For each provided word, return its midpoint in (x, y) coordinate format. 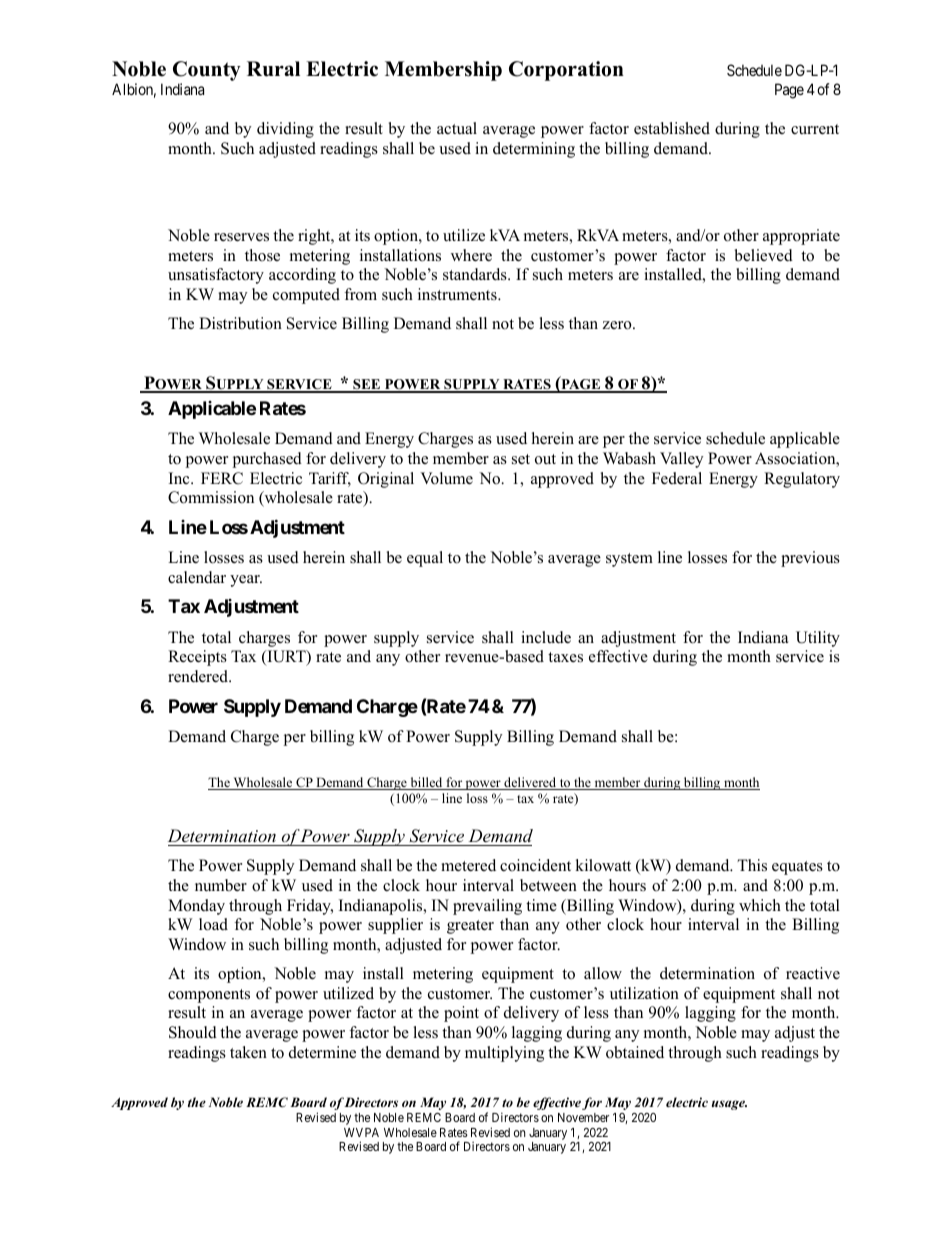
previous (810, 559)
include (546, 637)
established (672, 128)
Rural (273, 69)
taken (248, 1052)
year (246, 581)
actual (457, 128)
